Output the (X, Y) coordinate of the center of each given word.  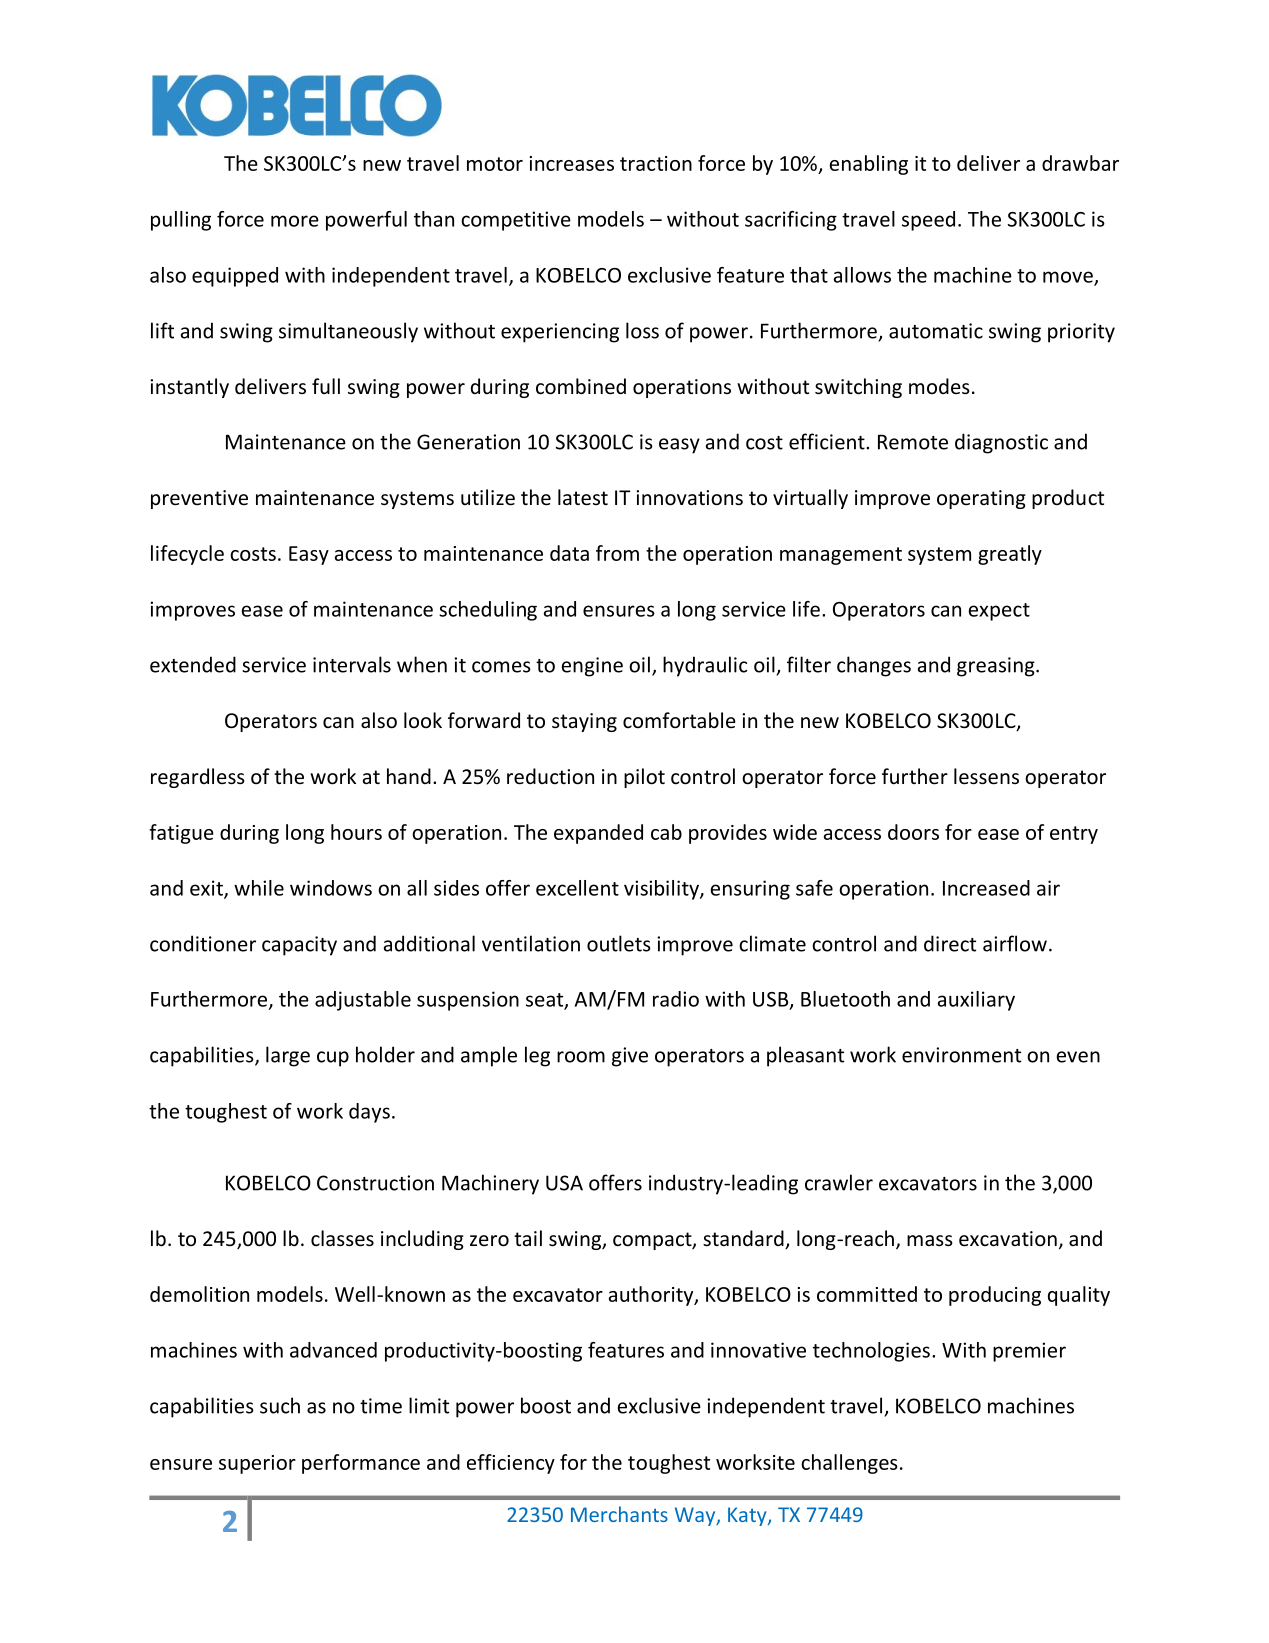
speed (928, 221)
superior (257, 1464)
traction (656, 163)
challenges (849, 1464)
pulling (181, 221)
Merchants (619, 1514)
